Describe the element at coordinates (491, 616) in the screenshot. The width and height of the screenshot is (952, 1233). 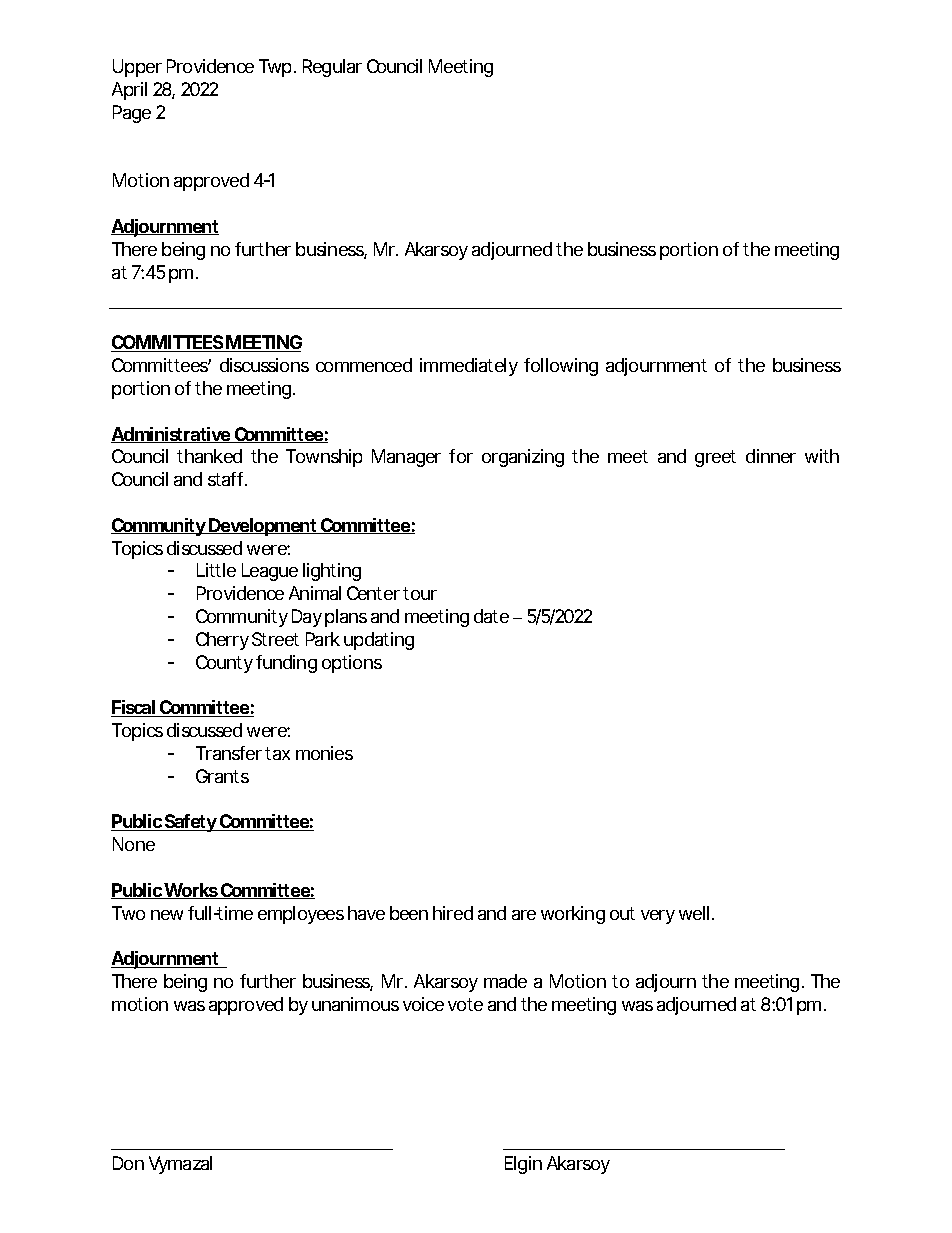
I see `date` at that location.
